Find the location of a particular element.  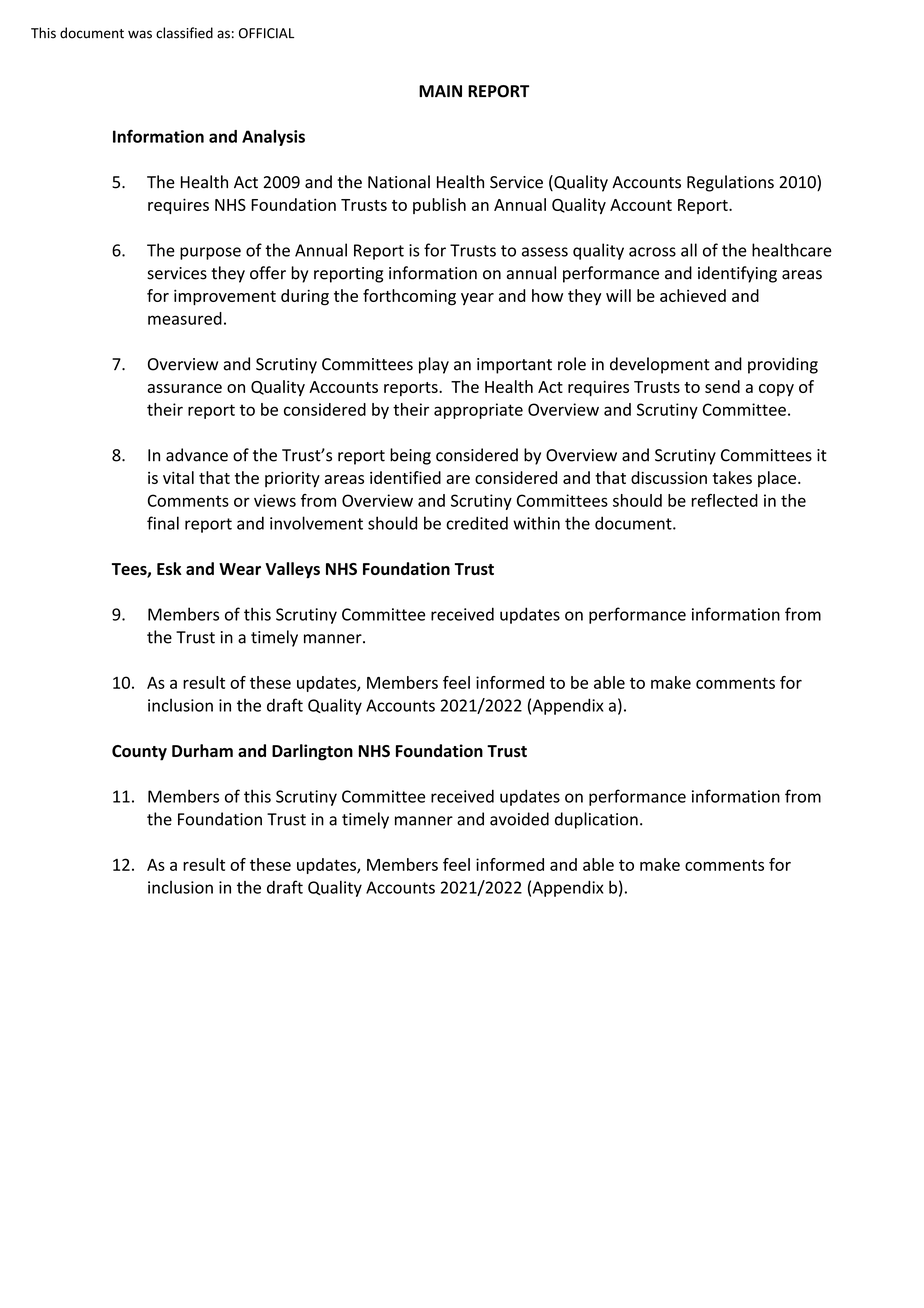

credited is located at coordinates (477, 523).
